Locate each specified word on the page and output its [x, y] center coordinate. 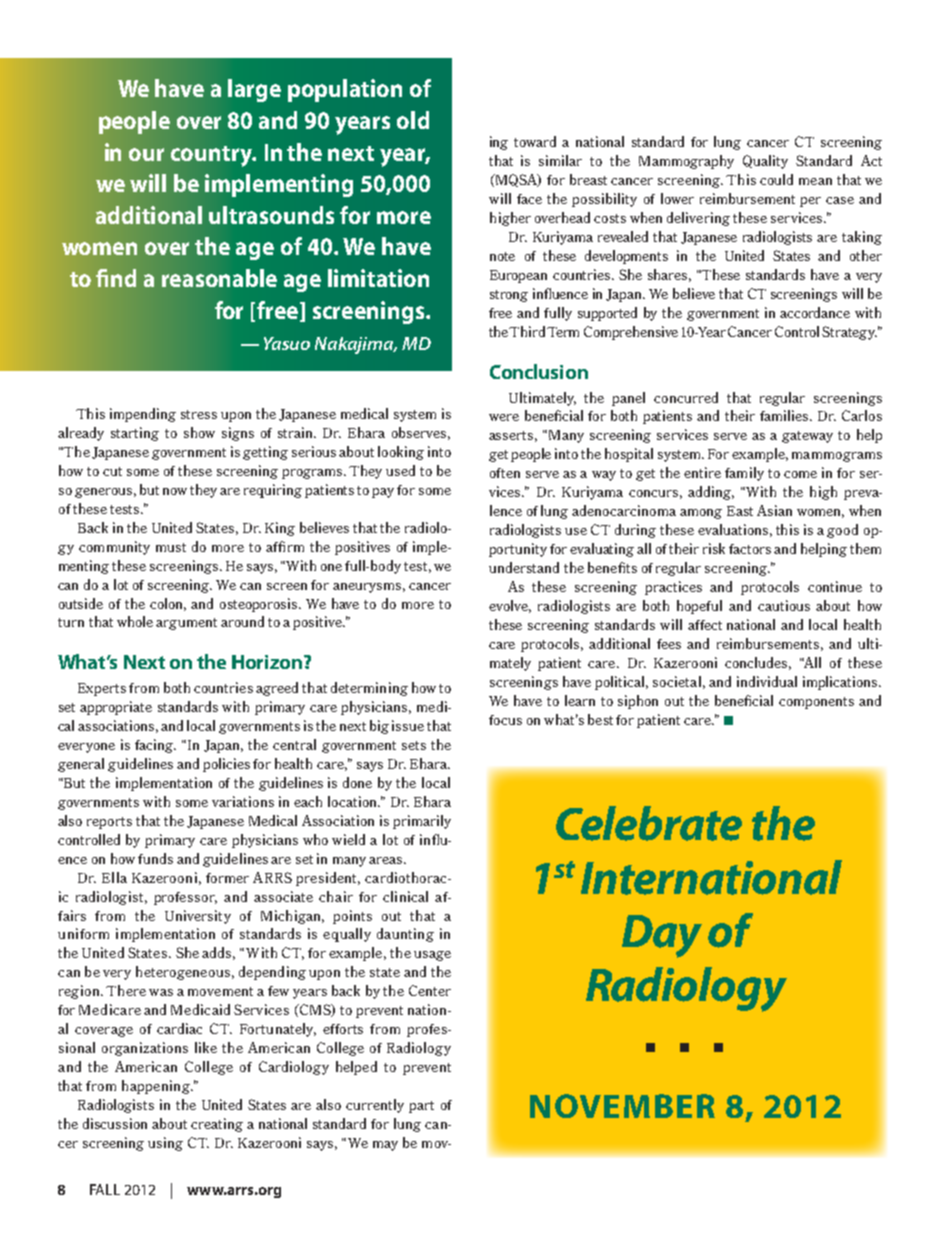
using [165, 1144]
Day [662, 936]
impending [143, 415]
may [385, 1146]
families [785, 415]
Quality [765, 162]
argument [186, 624]
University [198, 917]
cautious [784, 605]
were [504, 417]
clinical [405, 896]
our [146, 154]
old [413, 120]
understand [524, 567]
